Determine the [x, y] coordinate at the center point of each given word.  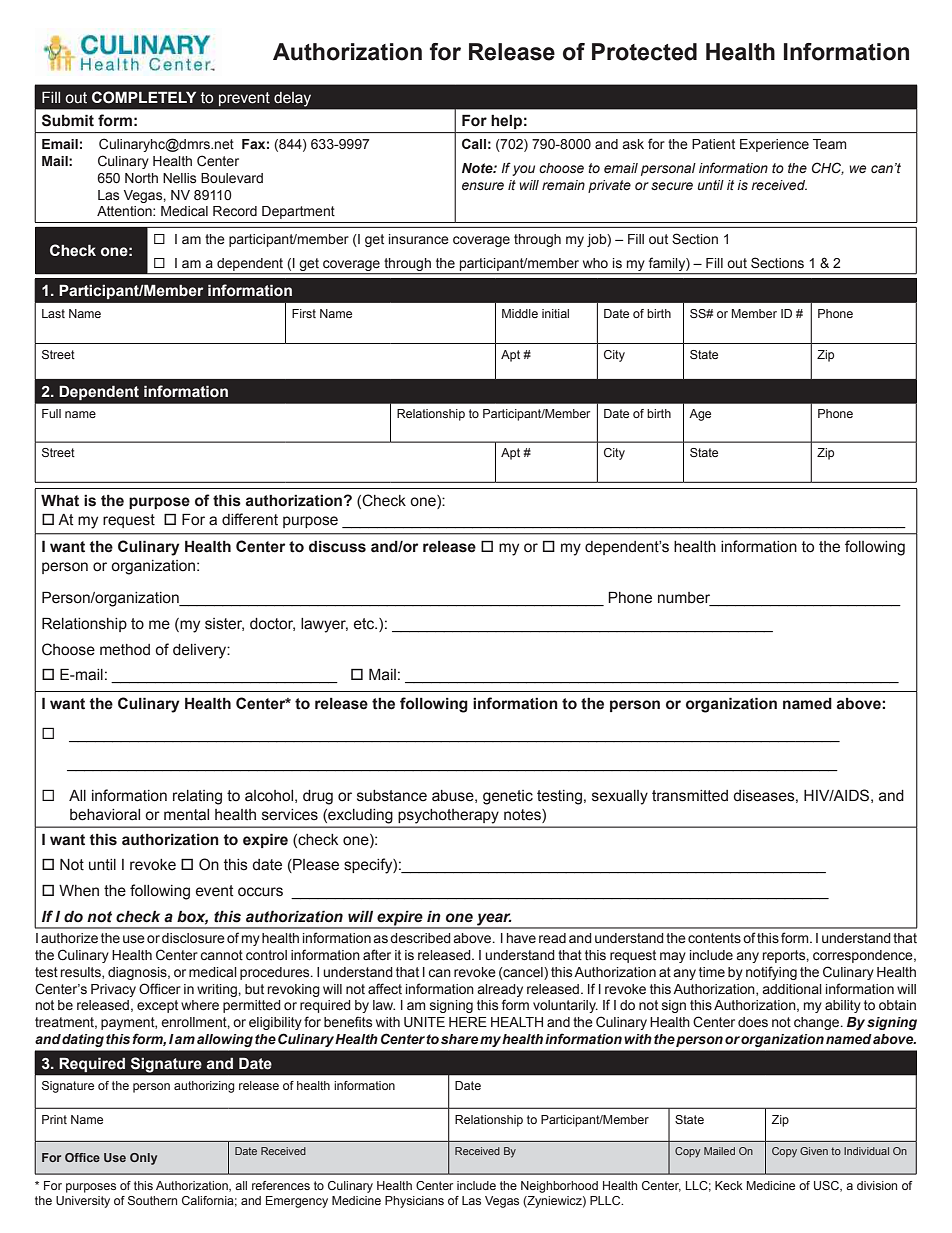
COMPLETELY [144, 97]
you [523, 170]
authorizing [204, 1087]
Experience [774, 145]
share [459, 1039]
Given [814, 1151]
